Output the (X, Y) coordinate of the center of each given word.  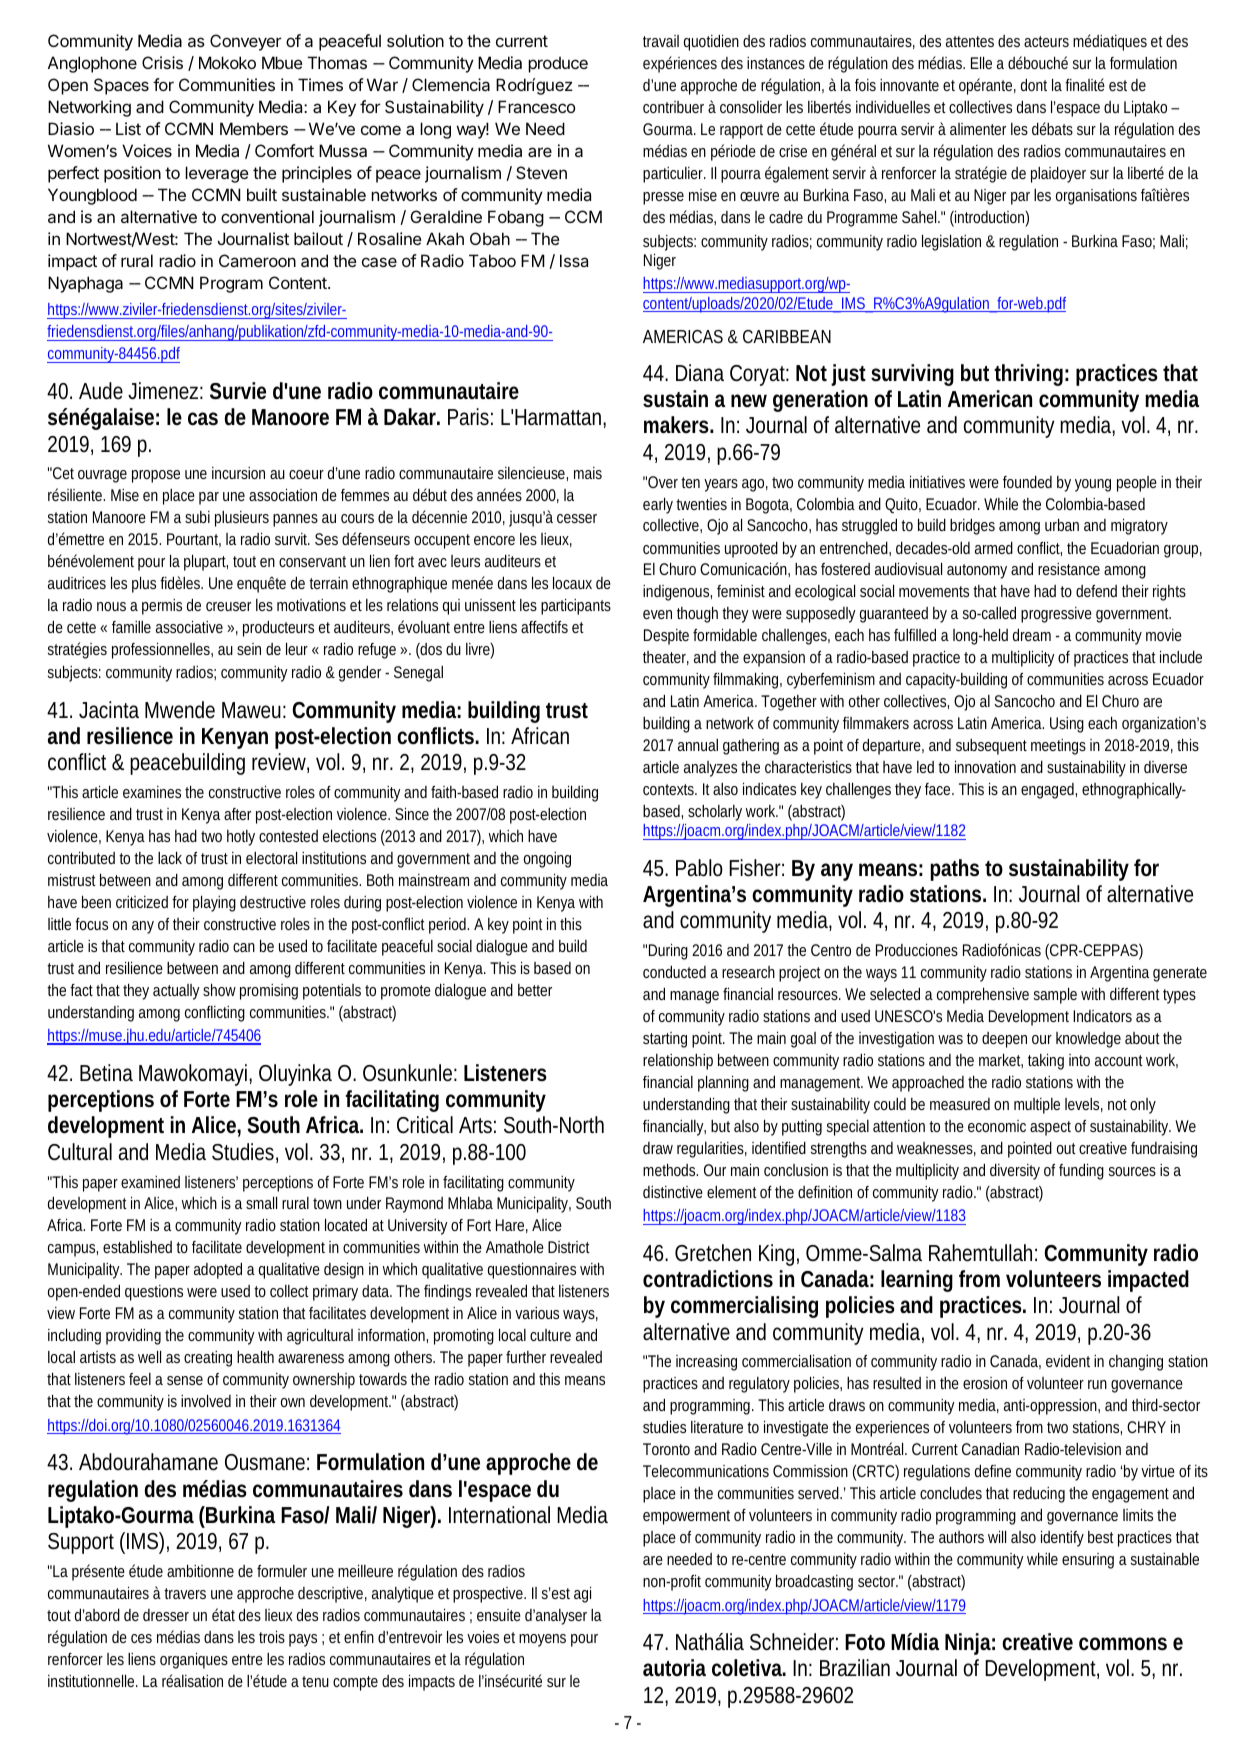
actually (178, 992)
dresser (166, 1615)
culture (550, 1335)
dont (1034, 85)
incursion (238, 473)
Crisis (162, 62)
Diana (700, 372)
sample (1055, 996)
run (1097, 1384)
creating (208, 1359)
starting (665, 1040)
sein (249, 649)
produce (558, 65)
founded (1027, 482)
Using (1067, 725)
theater (666, 658)
